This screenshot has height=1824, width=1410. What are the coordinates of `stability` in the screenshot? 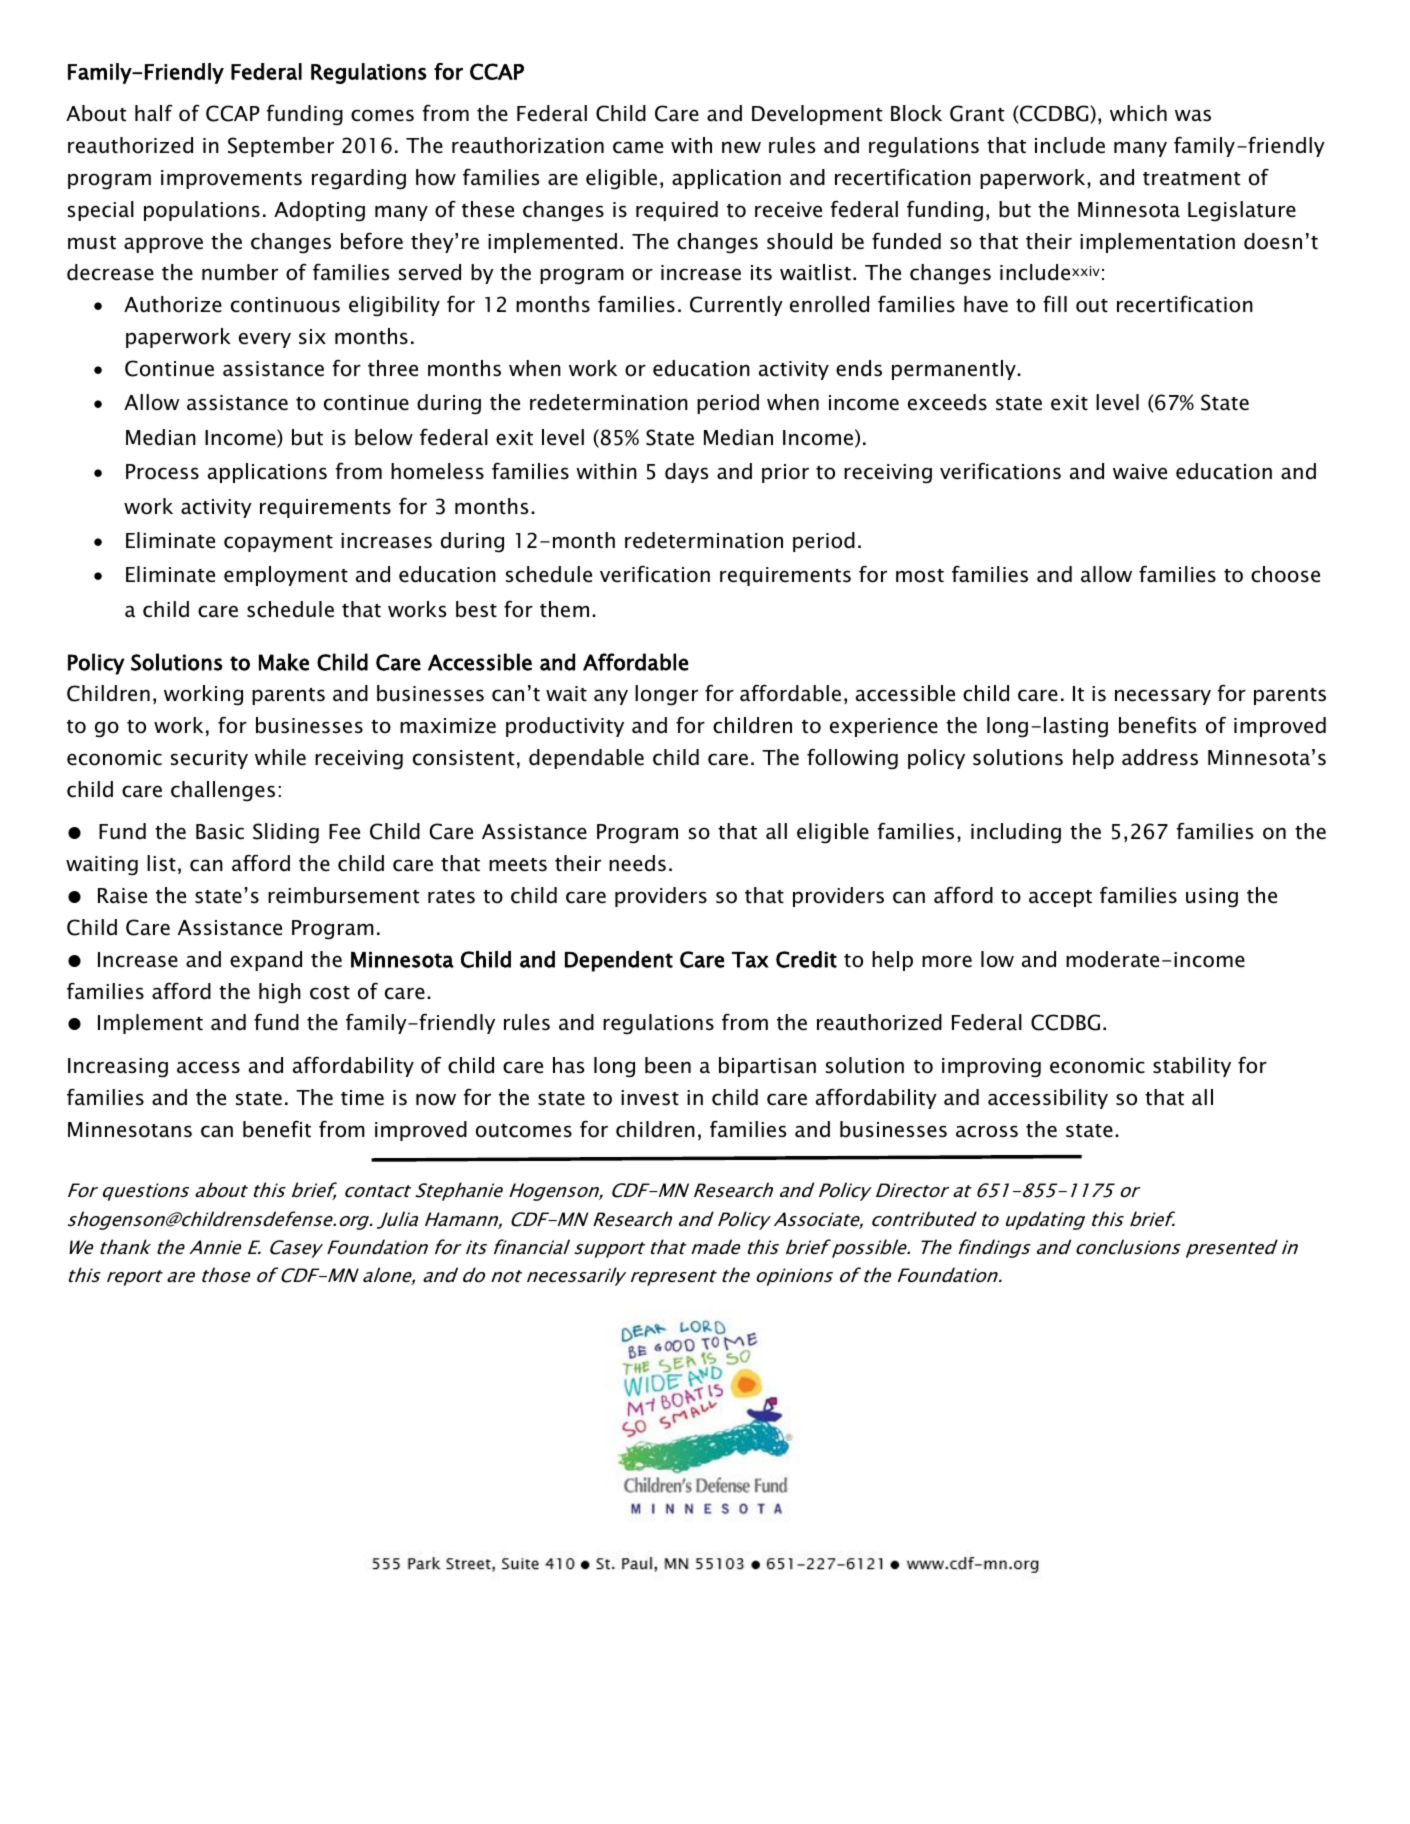 It's located at (1192, 1067).
